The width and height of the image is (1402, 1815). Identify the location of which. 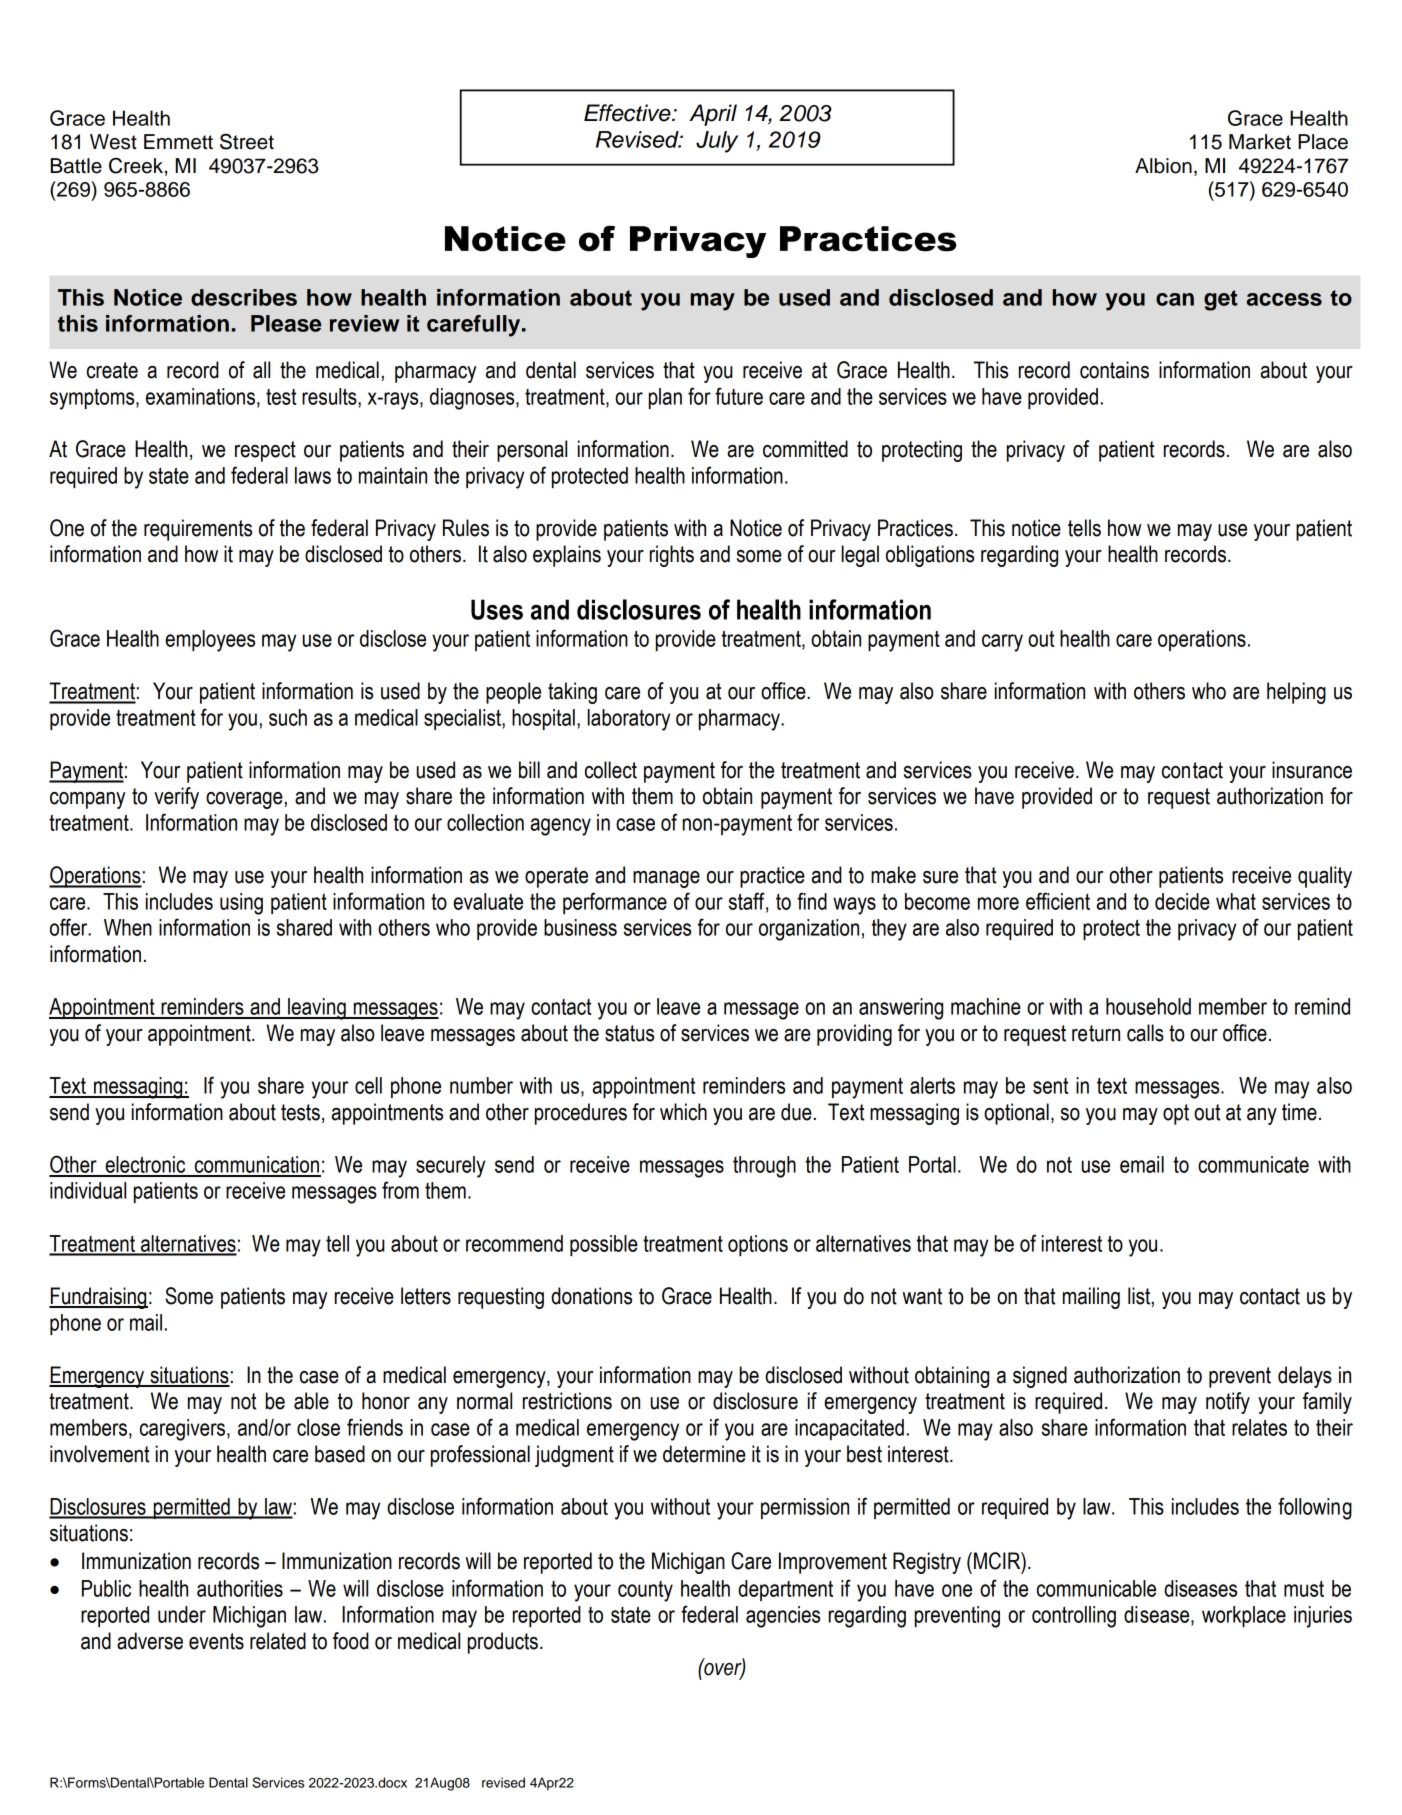
(683, 1112).
